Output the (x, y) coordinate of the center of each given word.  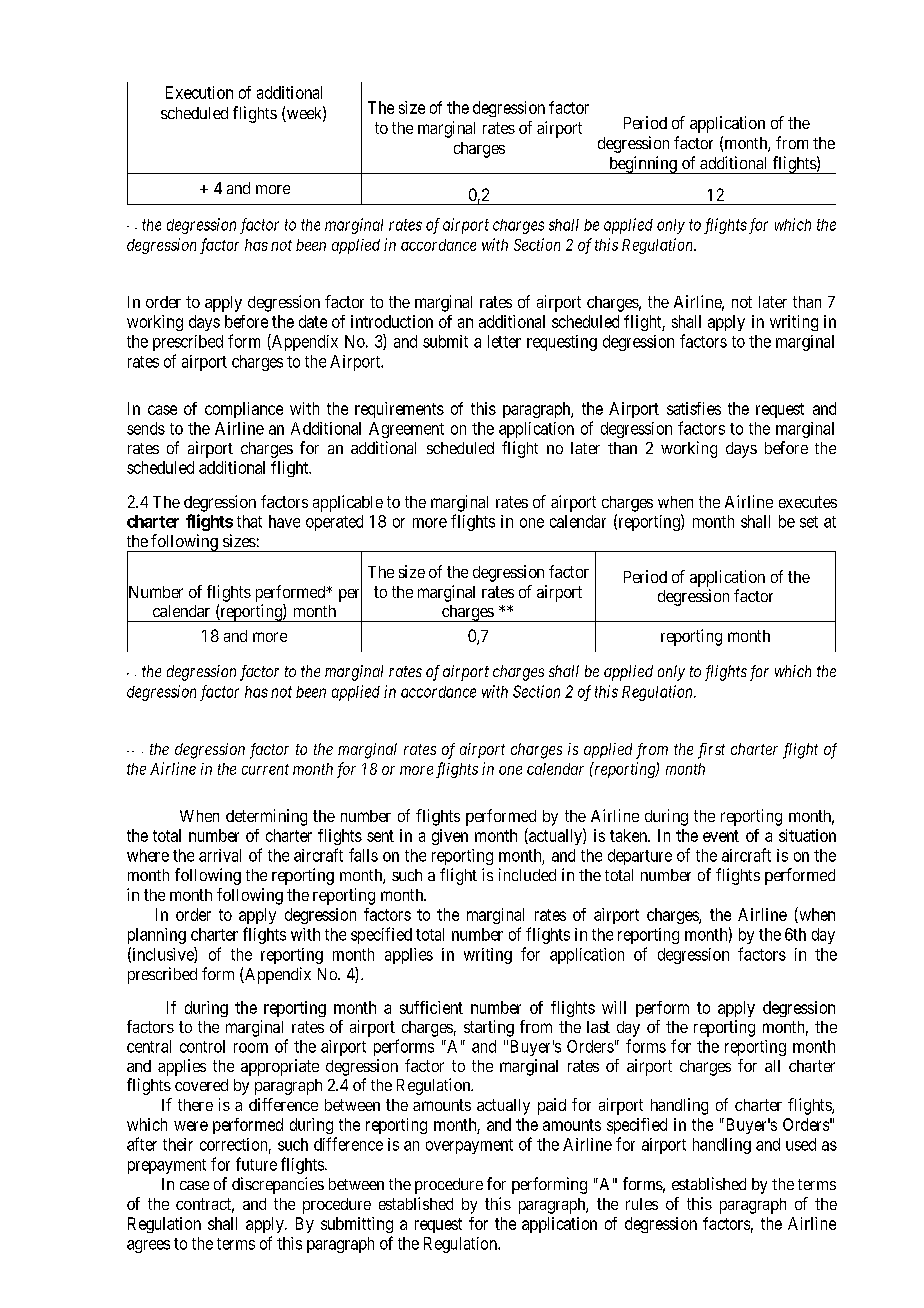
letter (504, 341)
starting (489, 1028)
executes (808, 502)
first (711, 751)
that (249, 521)
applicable (348, 503)
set (809, 522)
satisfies (694, 408)
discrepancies (278, 1185)
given (450, 837)
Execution (199, 92)
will (614, 1007)
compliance (244, 410)
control (202, 1046)
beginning (643, 165)
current (265, 769)
